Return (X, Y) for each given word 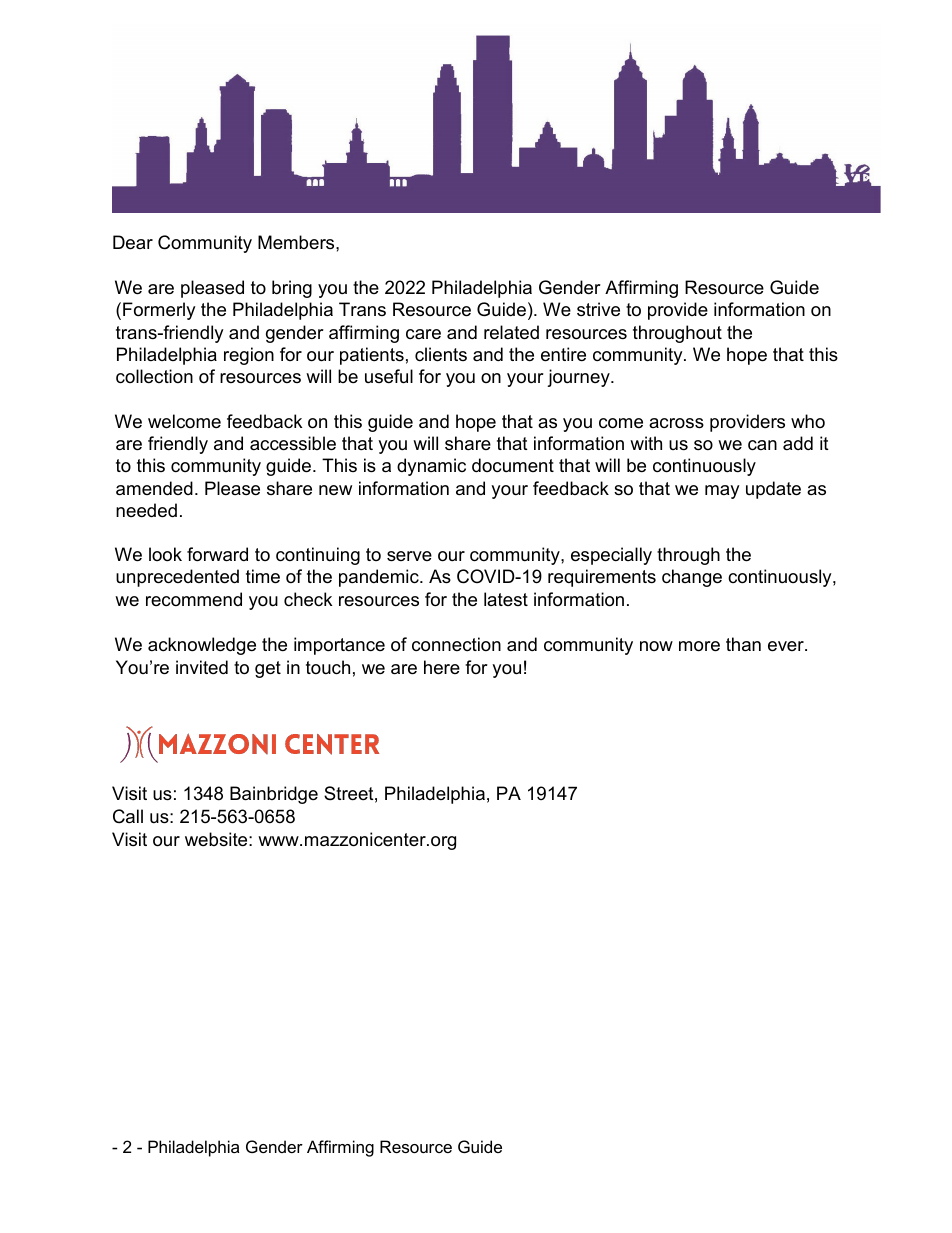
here (442, 667)
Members (297, 242)
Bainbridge (274, 795)
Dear (133, 242)
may (722, 492)
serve (409, 556)
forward (217, 554)
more (699, 646)
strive (598, 309)
